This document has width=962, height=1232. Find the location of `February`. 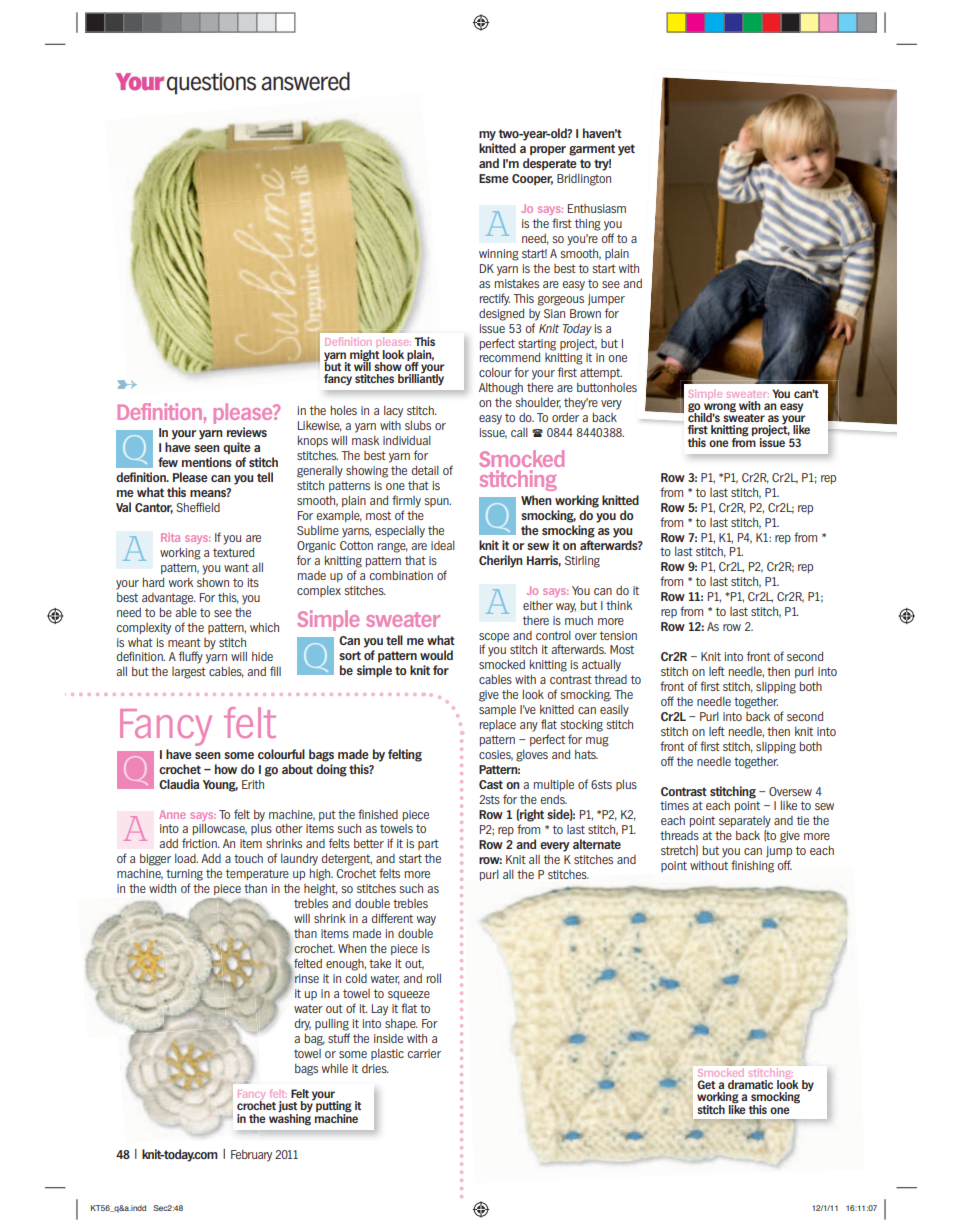

February is located at coordinates (251, 1156).
